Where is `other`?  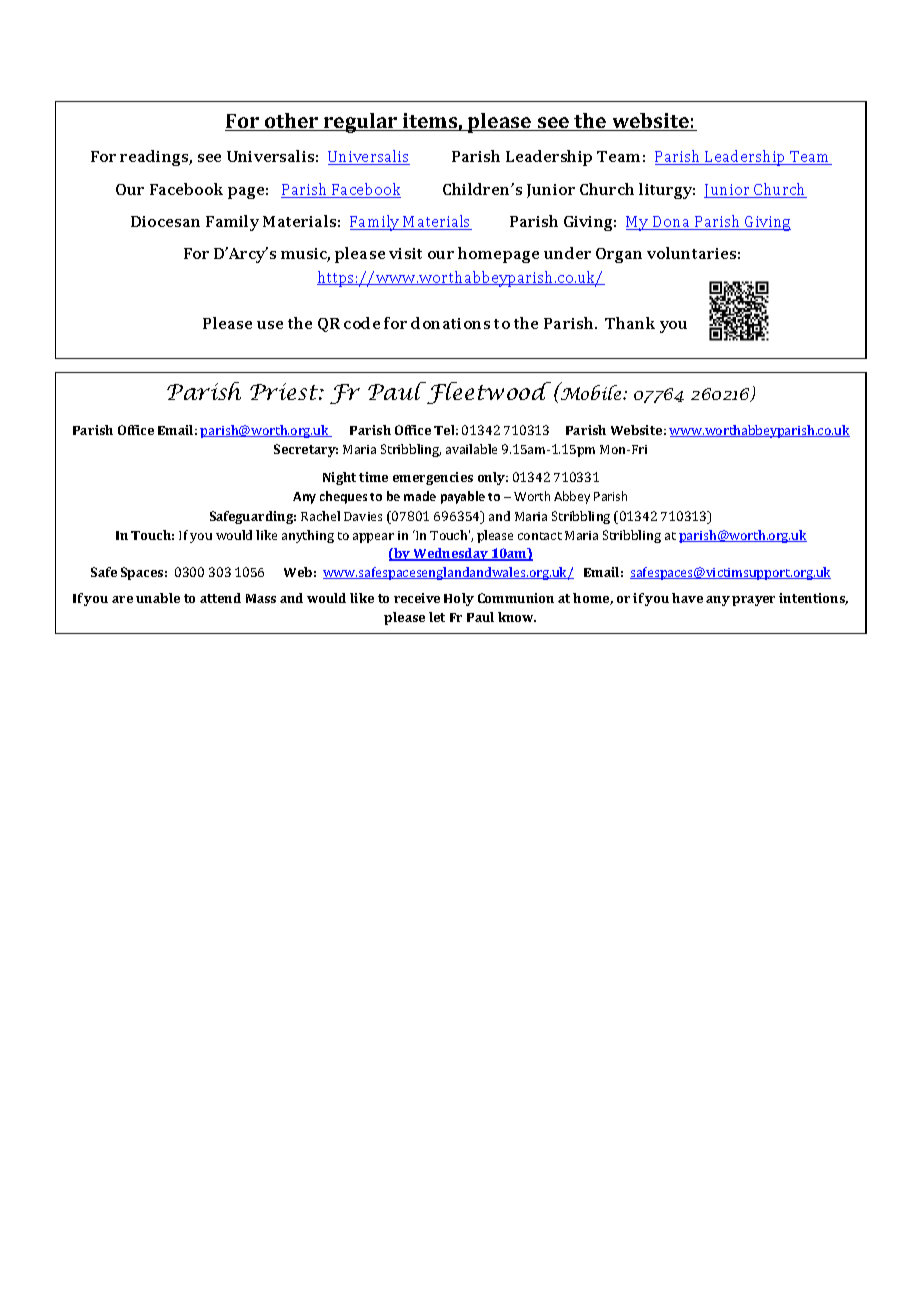 other is located at coordinates (292, 122).
